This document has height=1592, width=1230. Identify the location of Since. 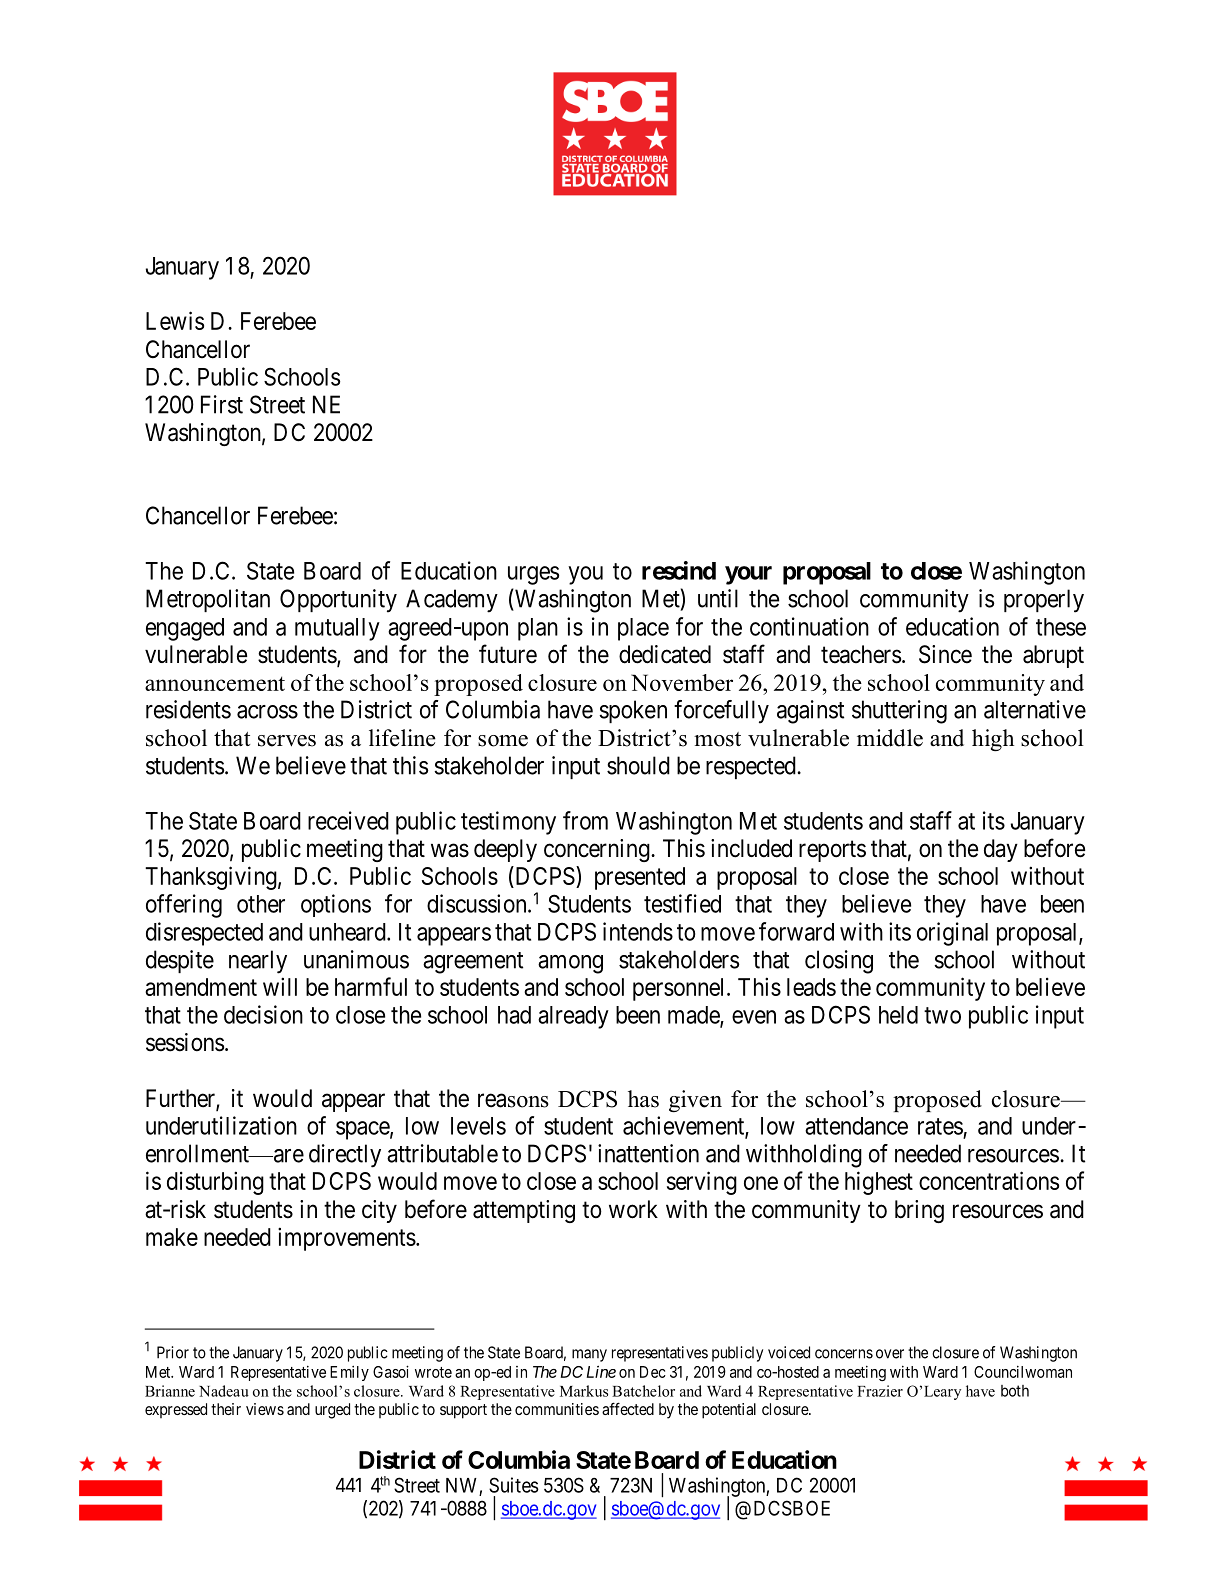
(945, 654).
